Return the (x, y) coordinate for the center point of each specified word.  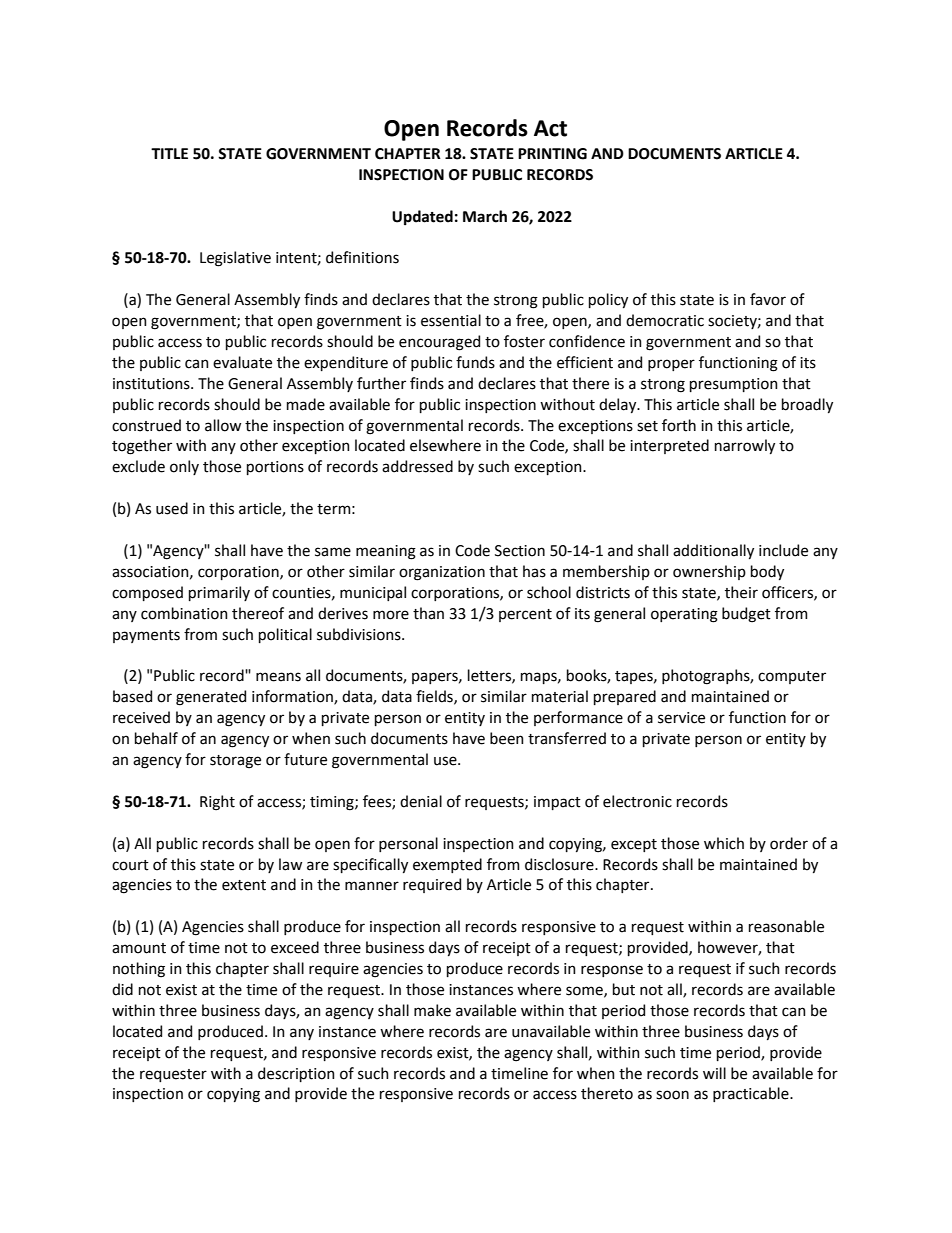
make (432, 1010)
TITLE (169, 153)
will (714, 1073)
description (296, 1074)
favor (768, 299)
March (485, 216)
